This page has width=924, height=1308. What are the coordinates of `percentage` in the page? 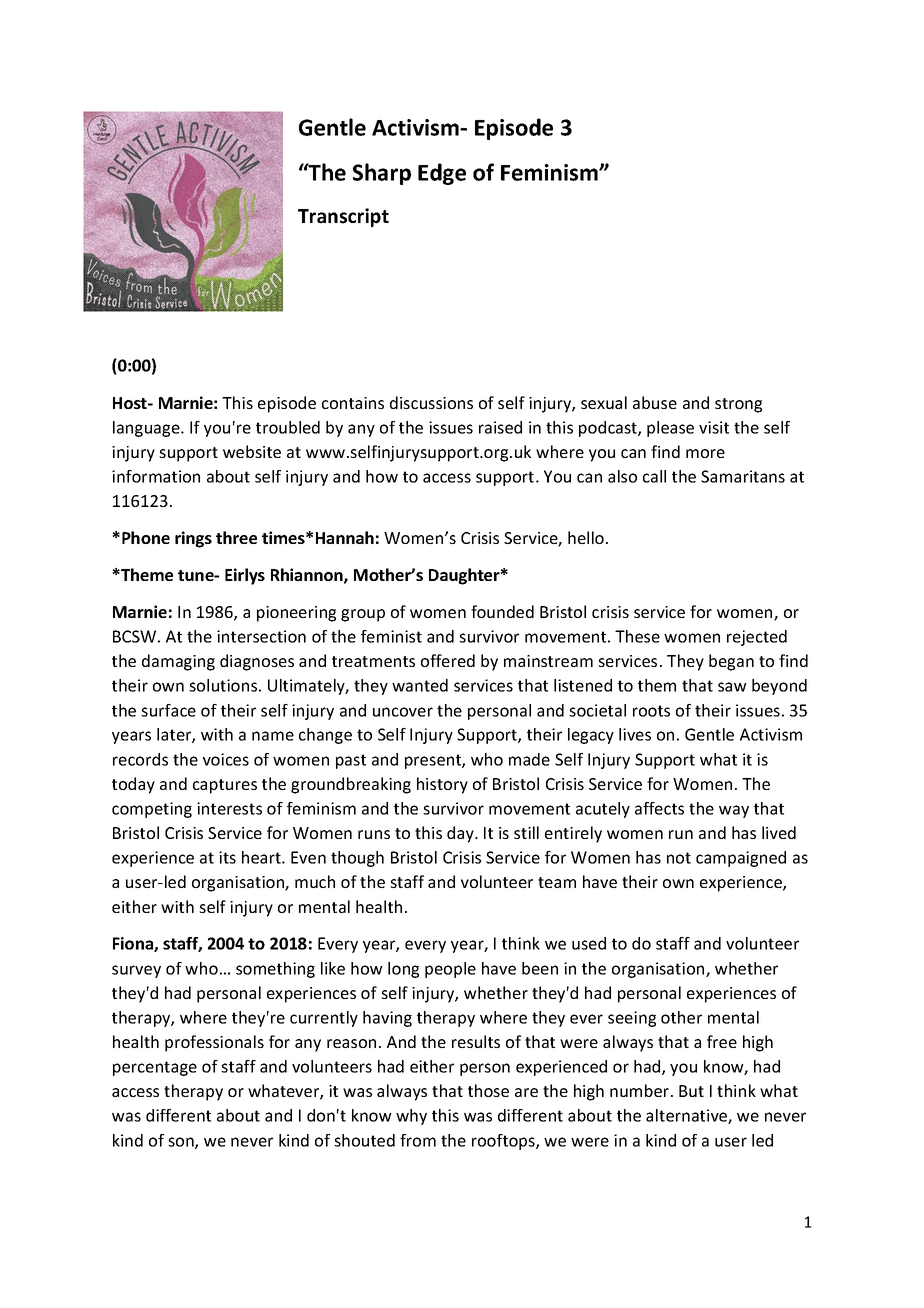 It's located at (155, 1068).
